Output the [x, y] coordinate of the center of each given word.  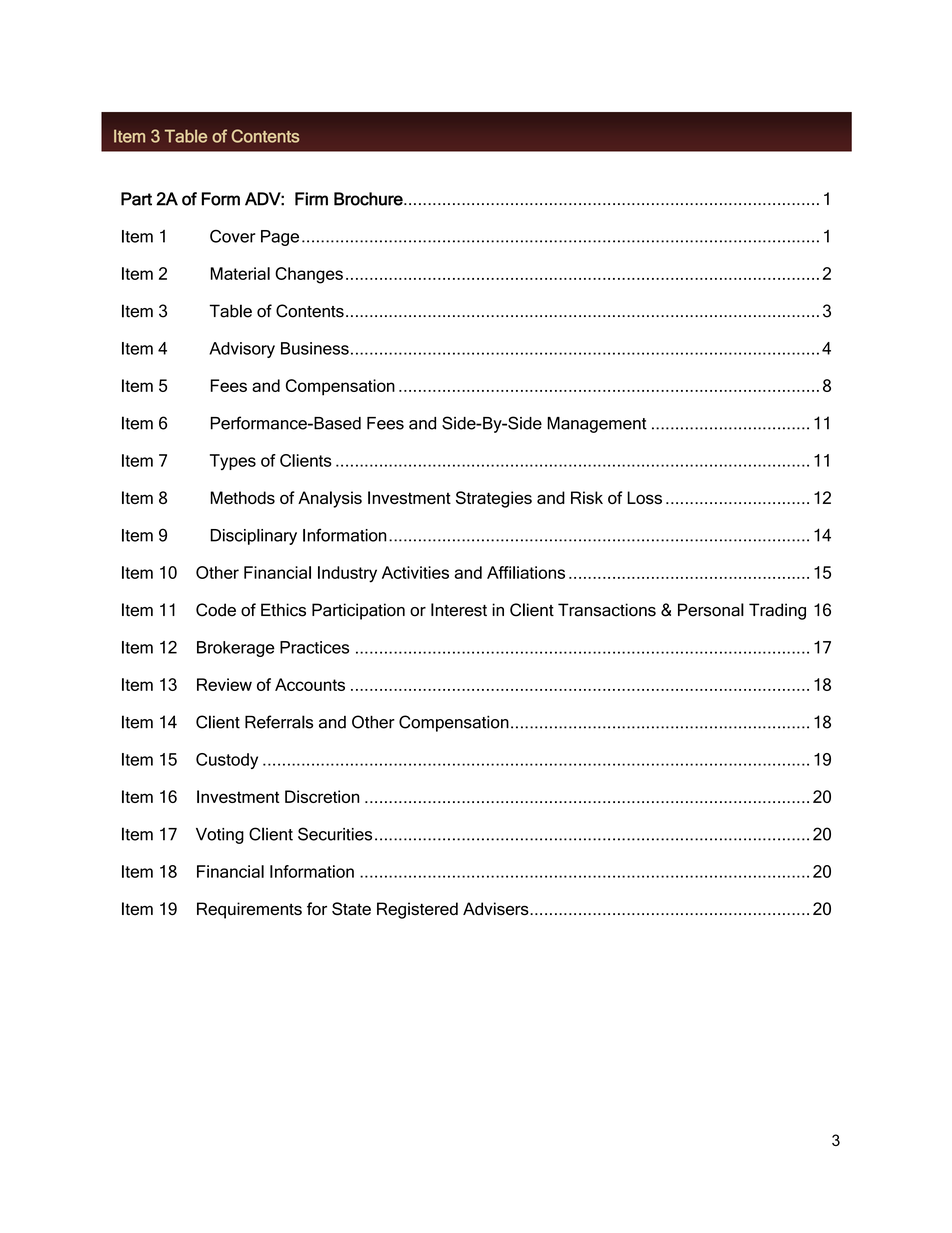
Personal [711, 610]
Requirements [249, 910]
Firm [311, 199]
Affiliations [526, 572]
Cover [233, 236]
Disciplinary [253, 537]
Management [597, 425]
